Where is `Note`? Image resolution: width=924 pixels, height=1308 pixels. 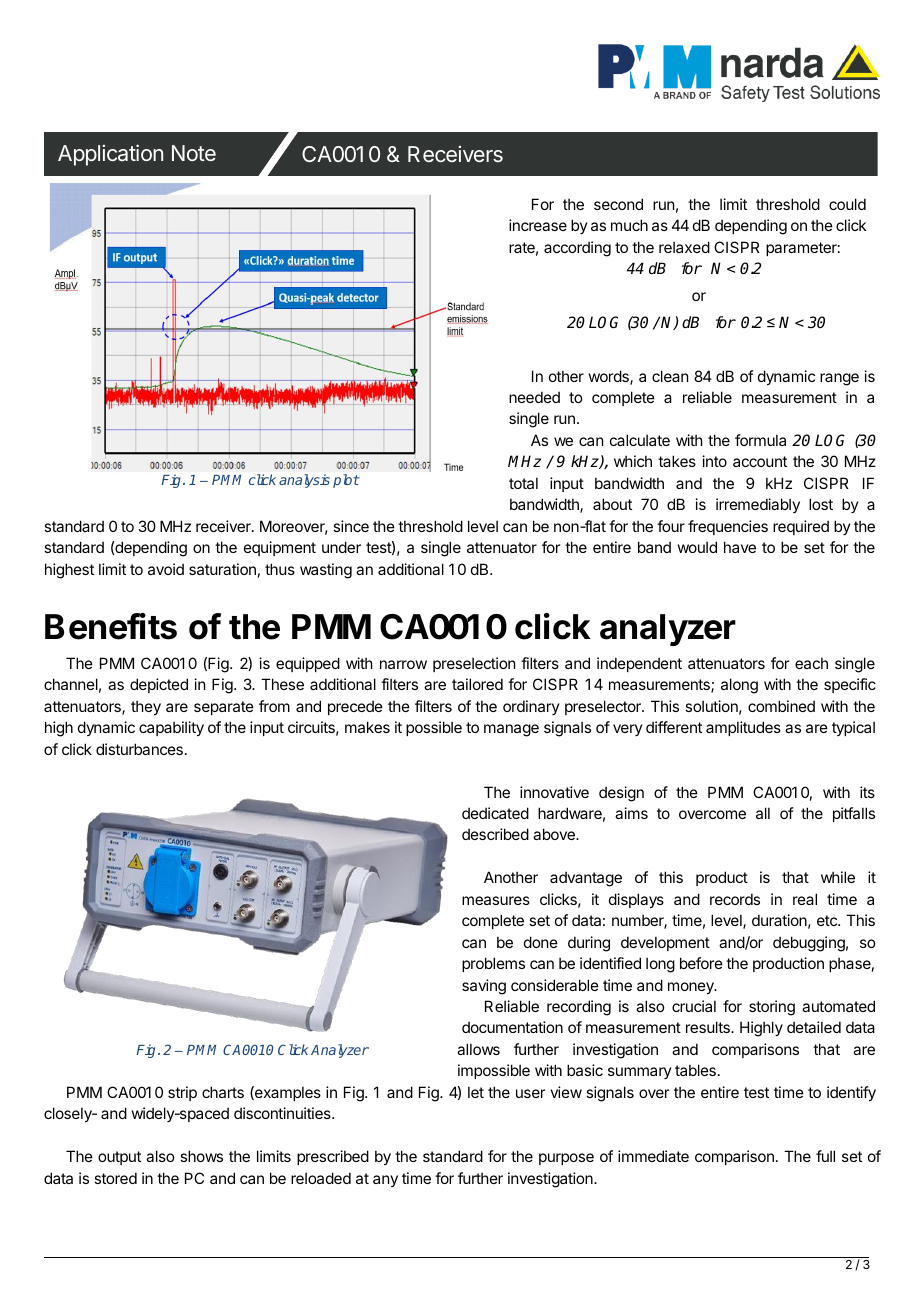 Note is located at coordinates (194, 153).
